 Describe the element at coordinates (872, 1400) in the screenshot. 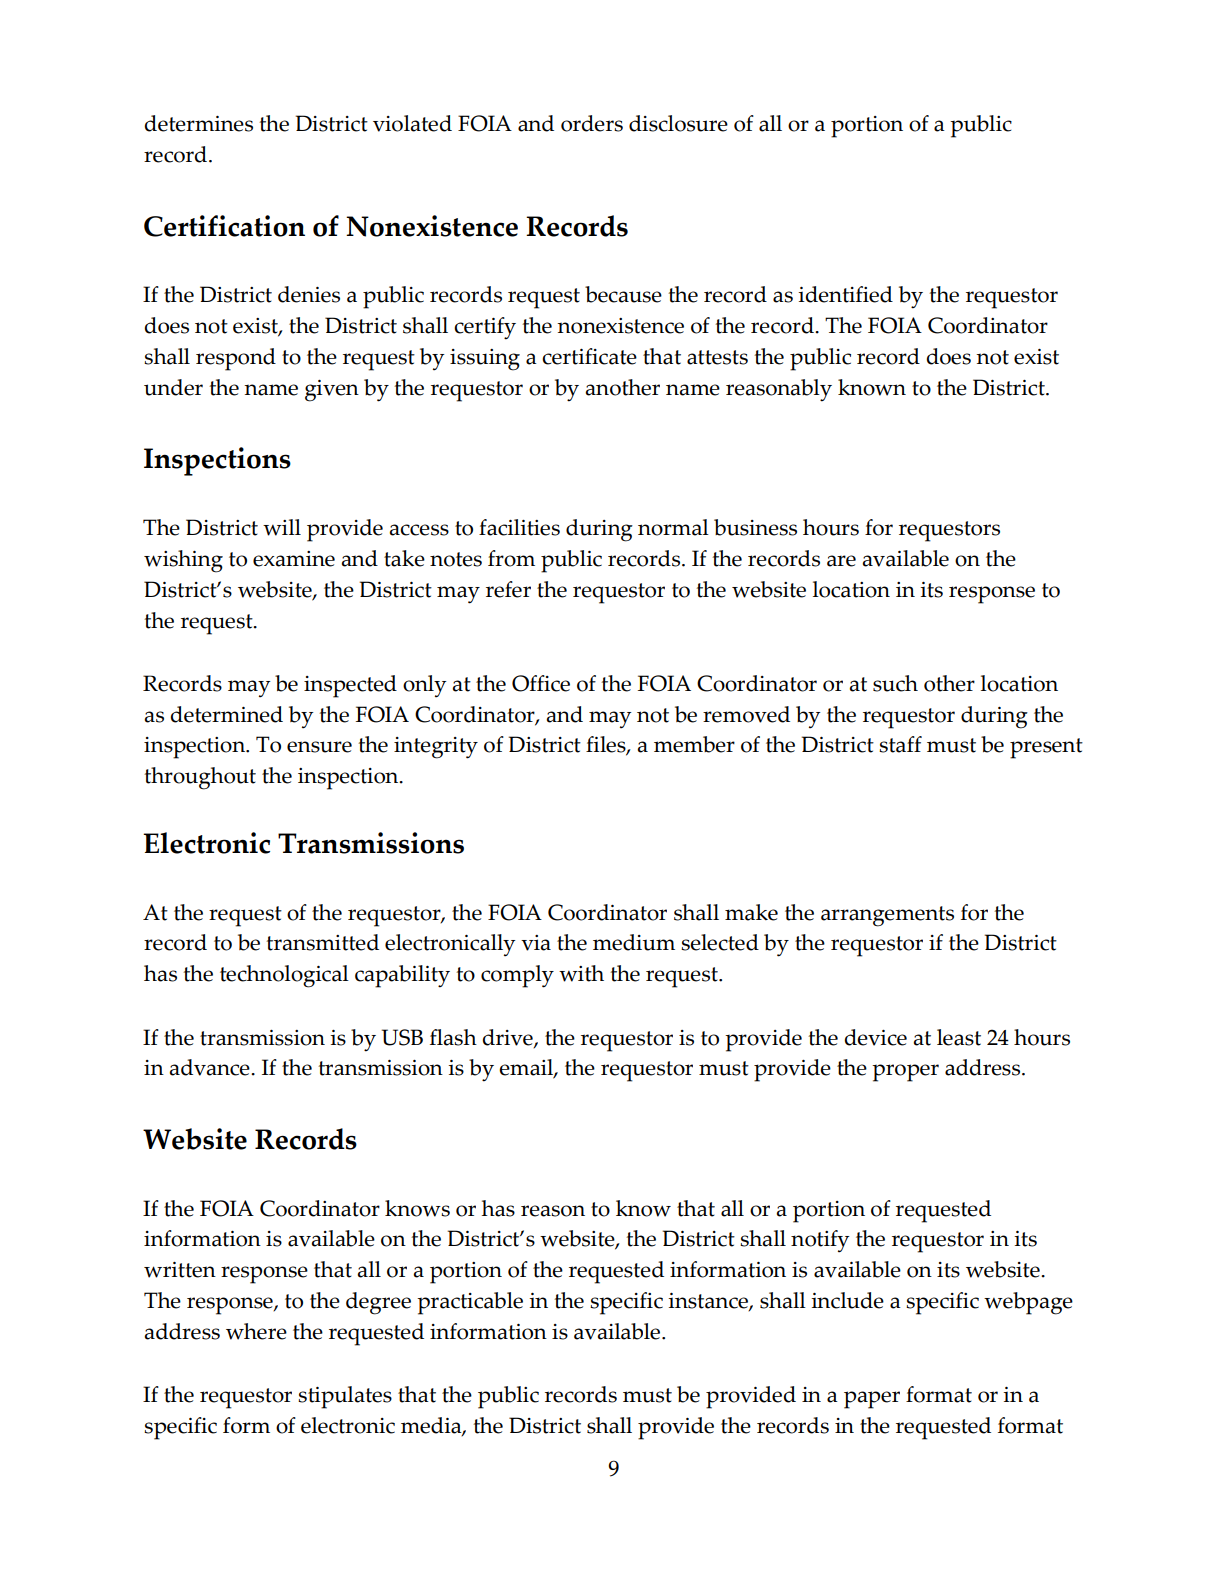

I see `paper` at that location.
